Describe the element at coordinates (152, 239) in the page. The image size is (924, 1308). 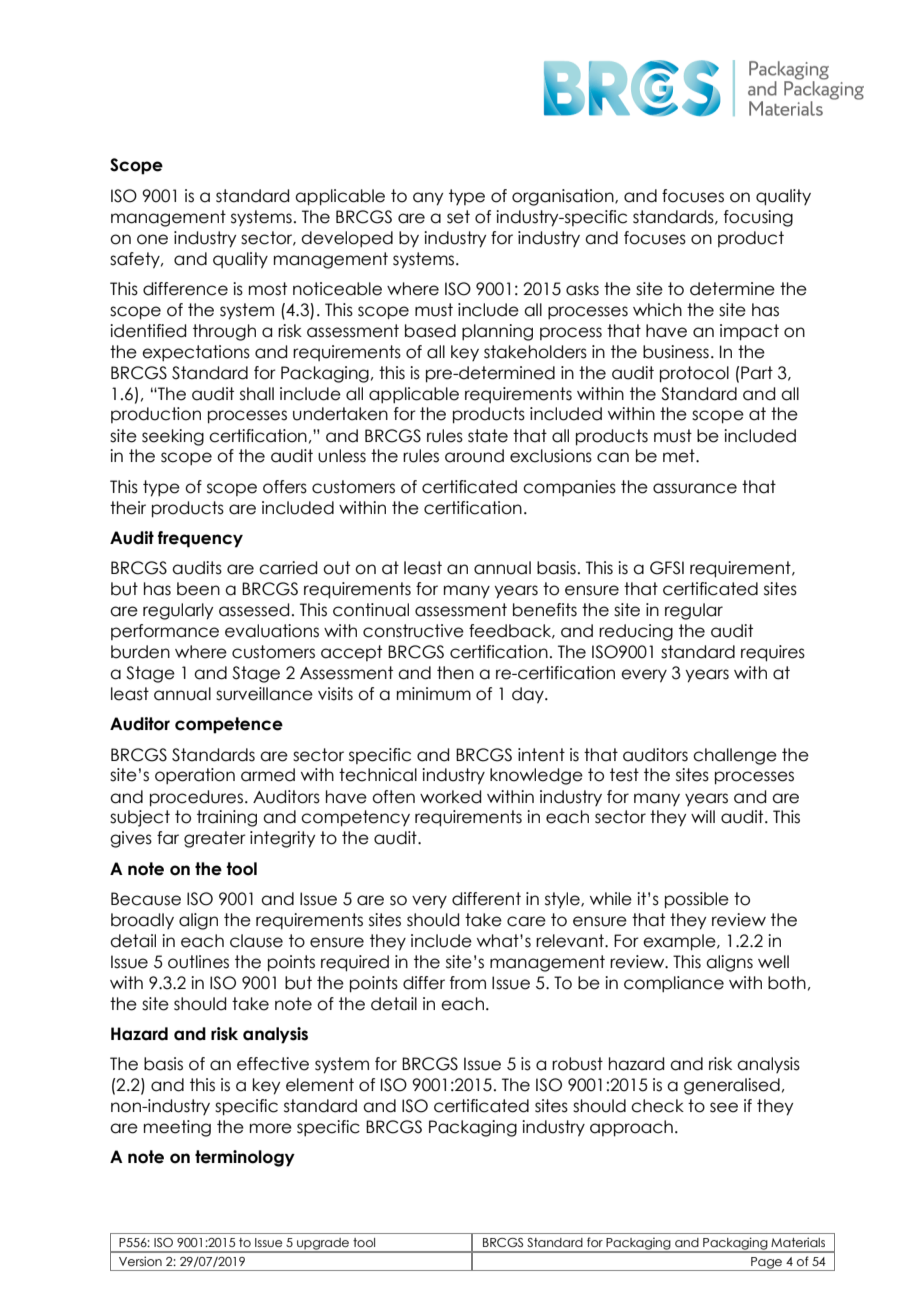
I see `one` at that location.
